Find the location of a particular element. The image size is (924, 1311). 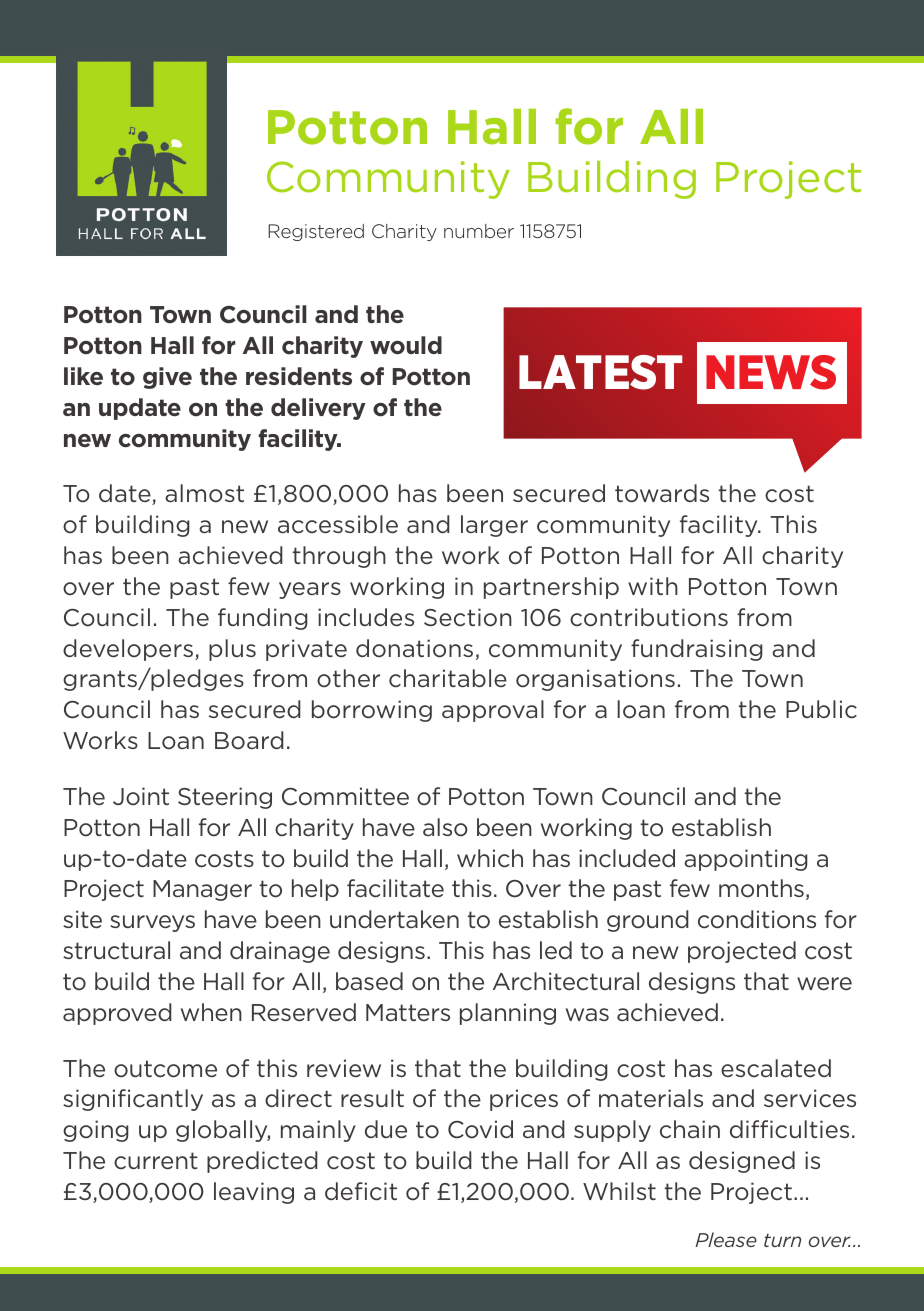

towards is located at coordinates (662, 493).
